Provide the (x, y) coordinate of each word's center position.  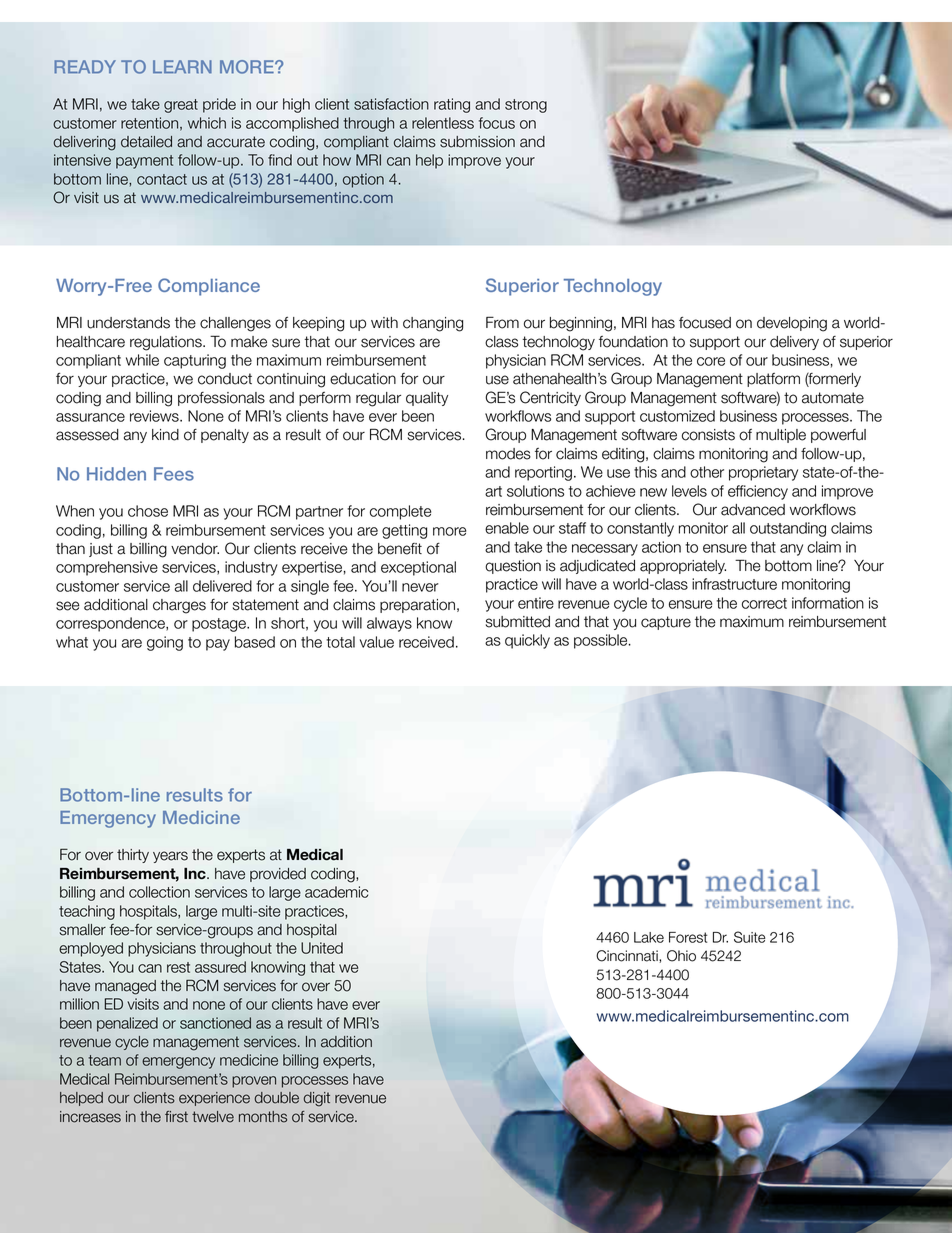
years (170, 857)
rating (452, 105)
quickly (527, 641)
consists (708, 435)
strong (526, 106)
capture (666, 623)
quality (427, 399)
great (181, 106)
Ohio (681, 956)
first (176, 1117)
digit (317, 1099)
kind (165, 435)
